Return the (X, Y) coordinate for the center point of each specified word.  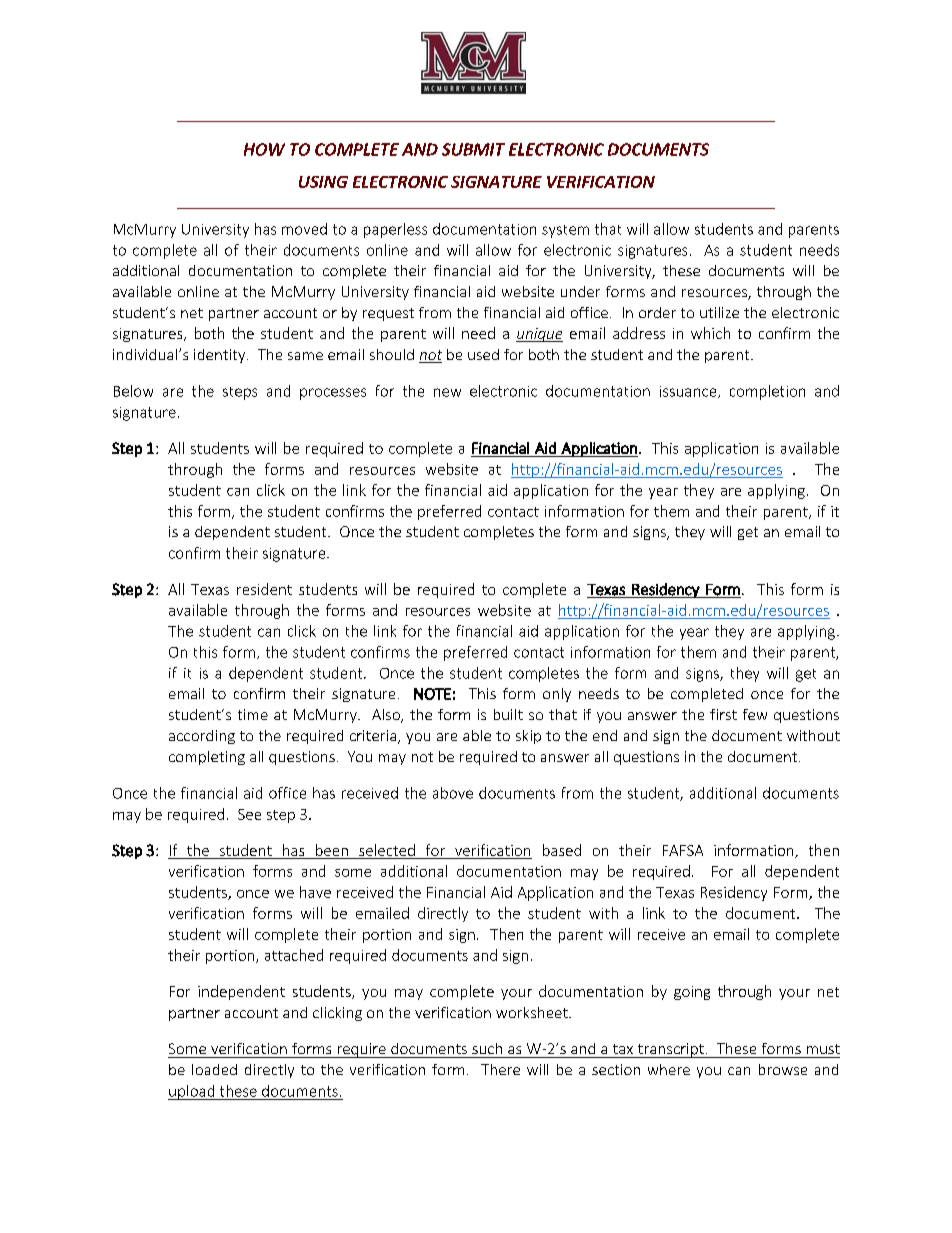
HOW (264, 149)
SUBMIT (473, 149)
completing (207, 758)
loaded (214, 1069)
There (500, 1069)
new (447, 392)
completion (767, 392)
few (755, 714)
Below (133, 391)
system (565, 231)
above (453, 793)
